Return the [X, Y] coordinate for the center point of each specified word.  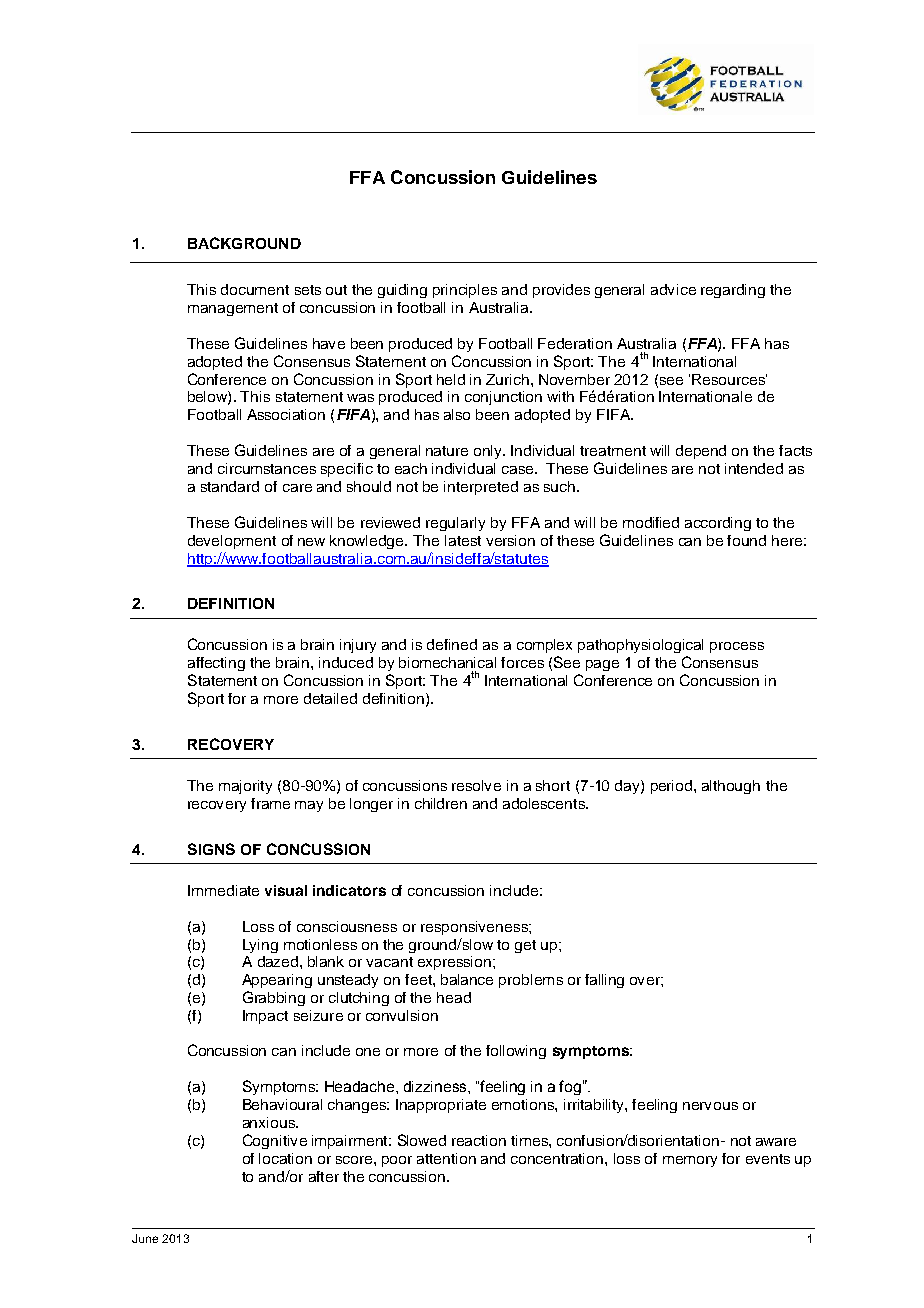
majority [245, 787]
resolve [476, 785]
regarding [733, 291]
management [233, 309]
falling [604, 981]
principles [465, 291]
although [731, 787]
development [232, 542]
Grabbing [274, 998]
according [718, 524]
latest [463, 540]
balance [467, 979]
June [145, 1238]
